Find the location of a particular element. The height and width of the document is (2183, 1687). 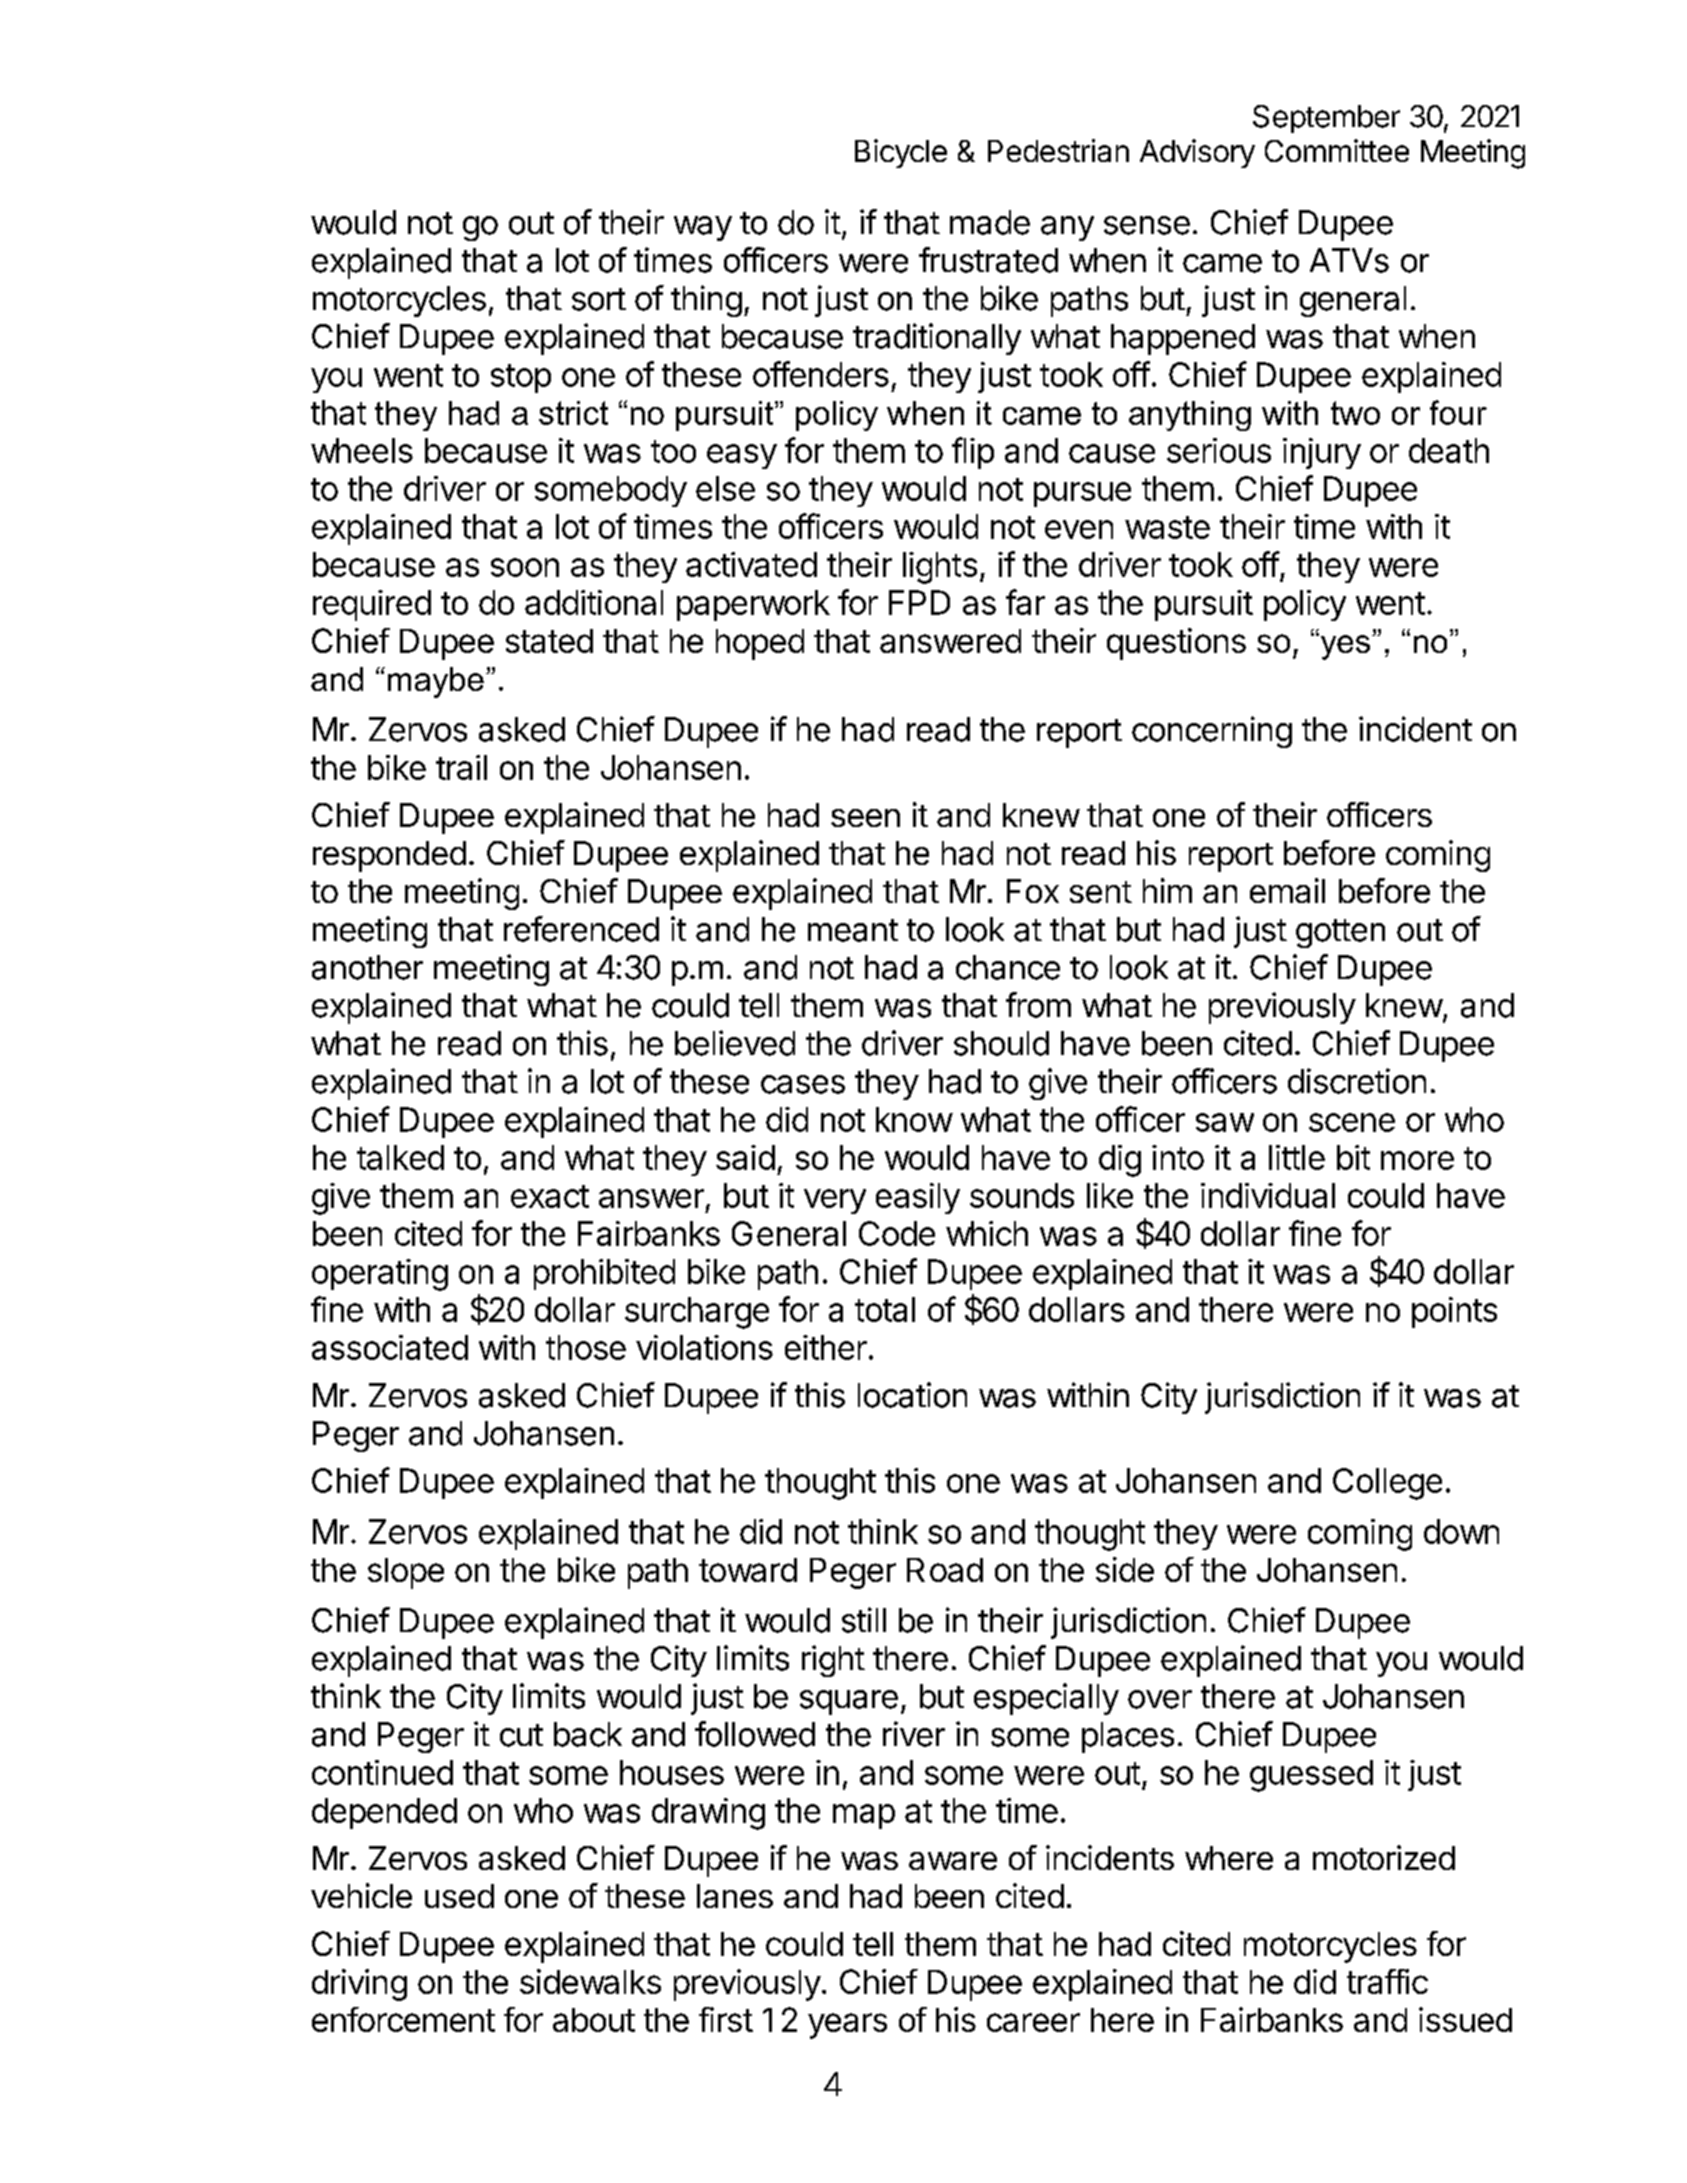

sort is located at coordinates (599, 299).
